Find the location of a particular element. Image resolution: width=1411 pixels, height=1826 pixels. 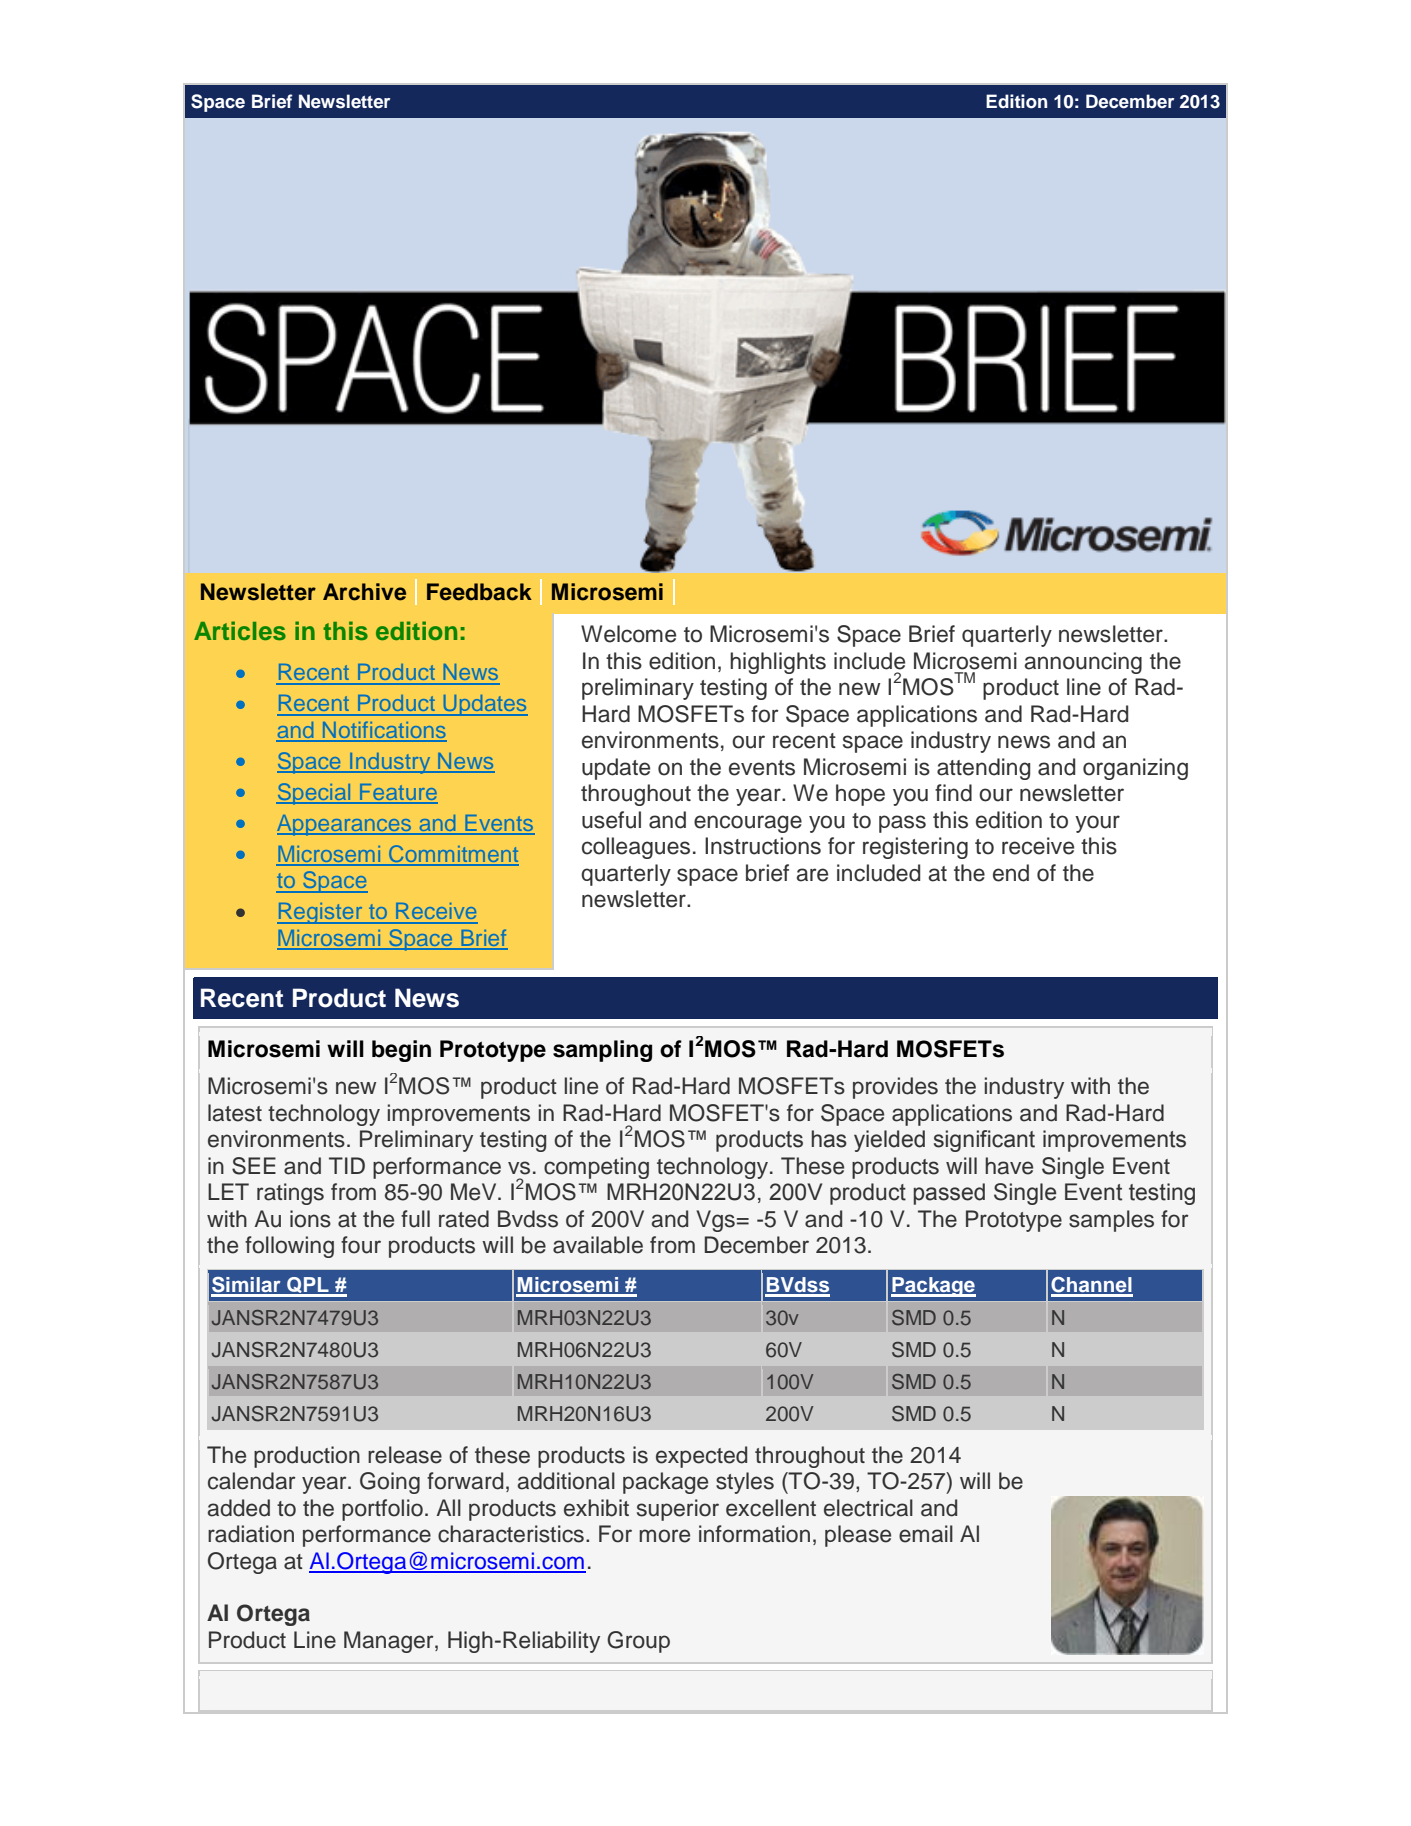

announcing is located at coordinates (1083, 663).
